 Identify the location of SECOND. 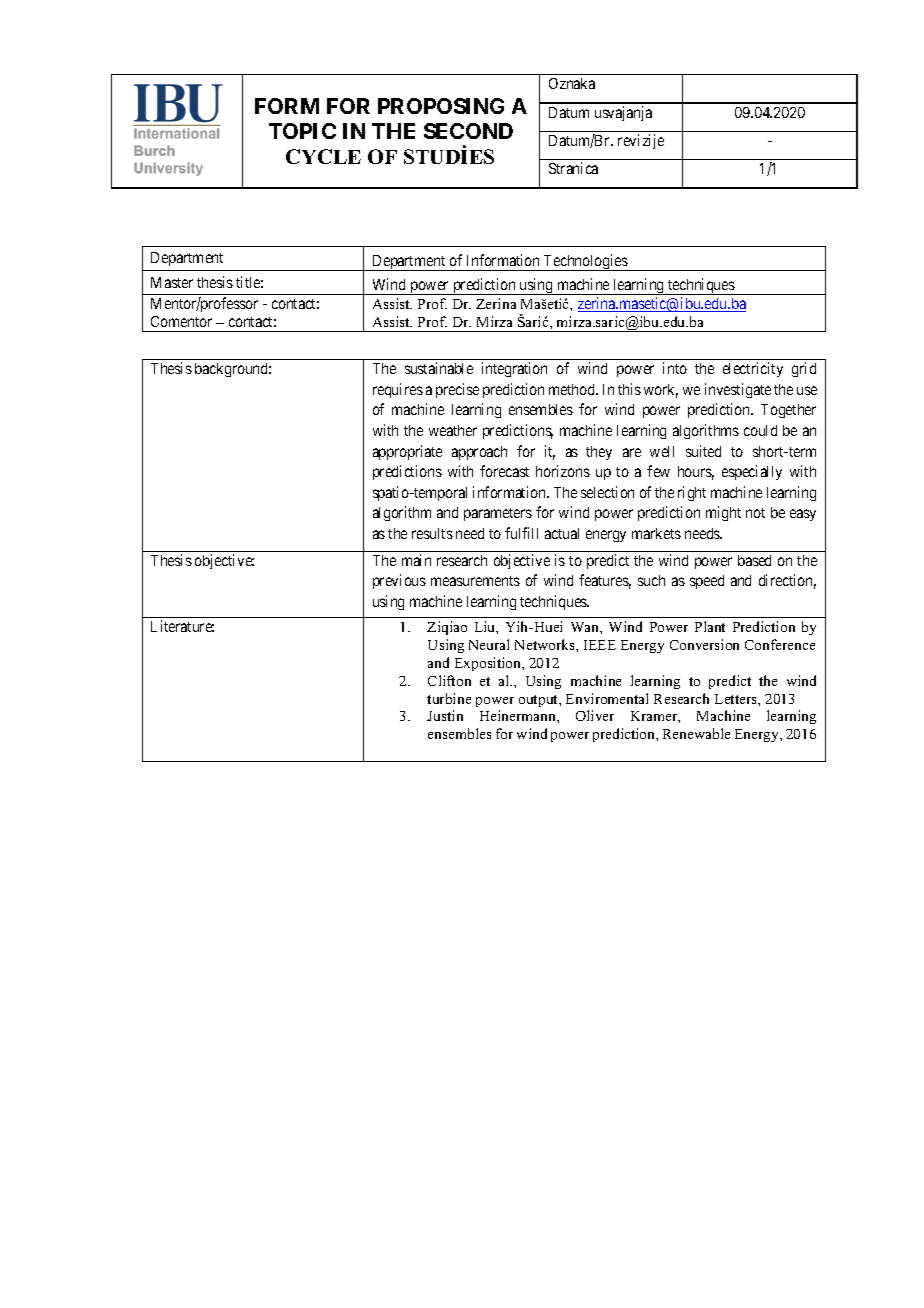
(468, 131).
